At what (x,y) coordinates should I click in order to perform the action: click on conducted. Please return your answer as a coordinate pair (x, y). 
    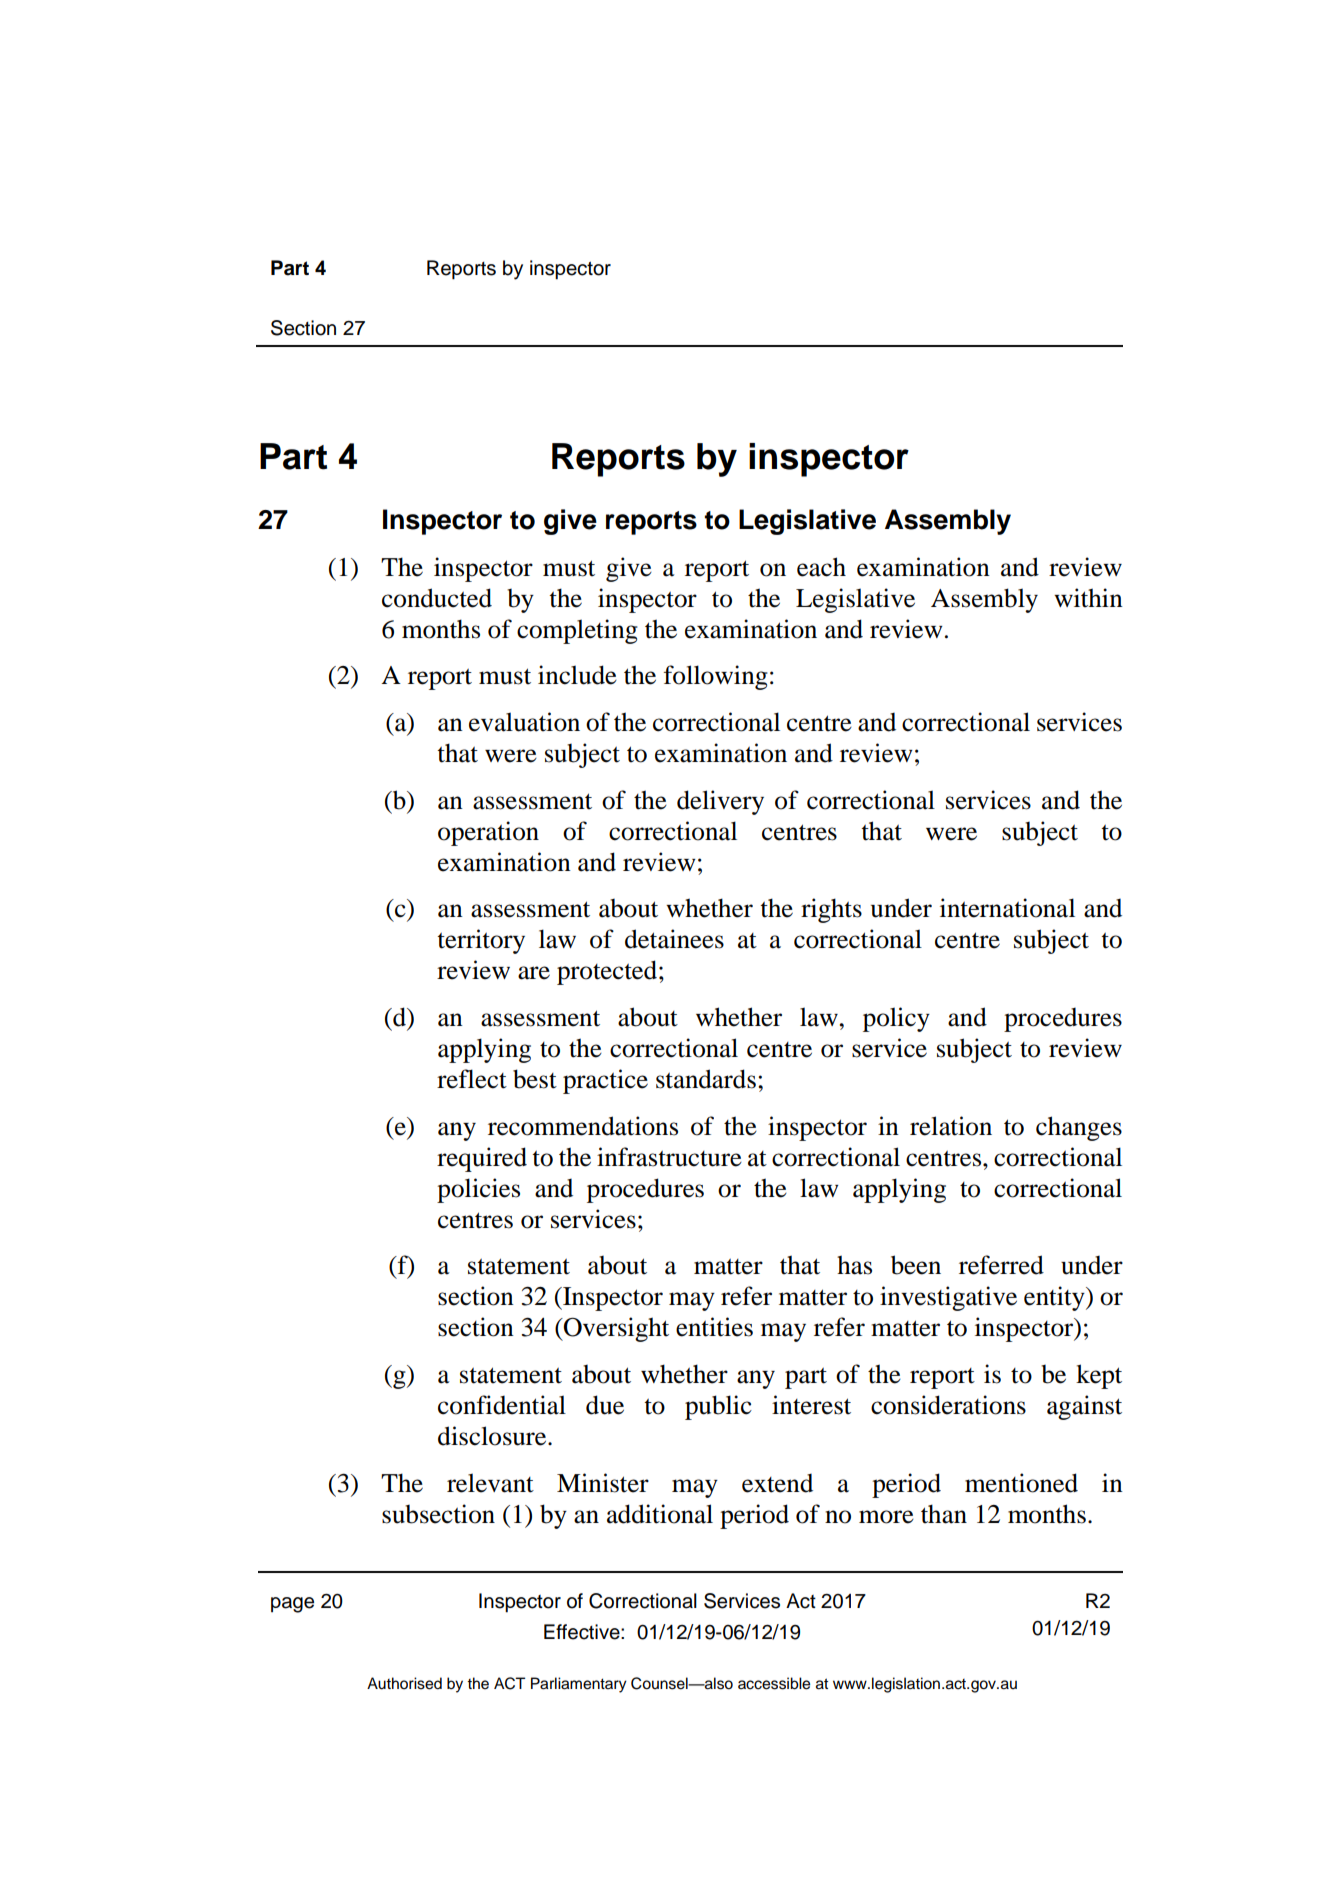
    Looking at the image, I should click on (437, 598).
